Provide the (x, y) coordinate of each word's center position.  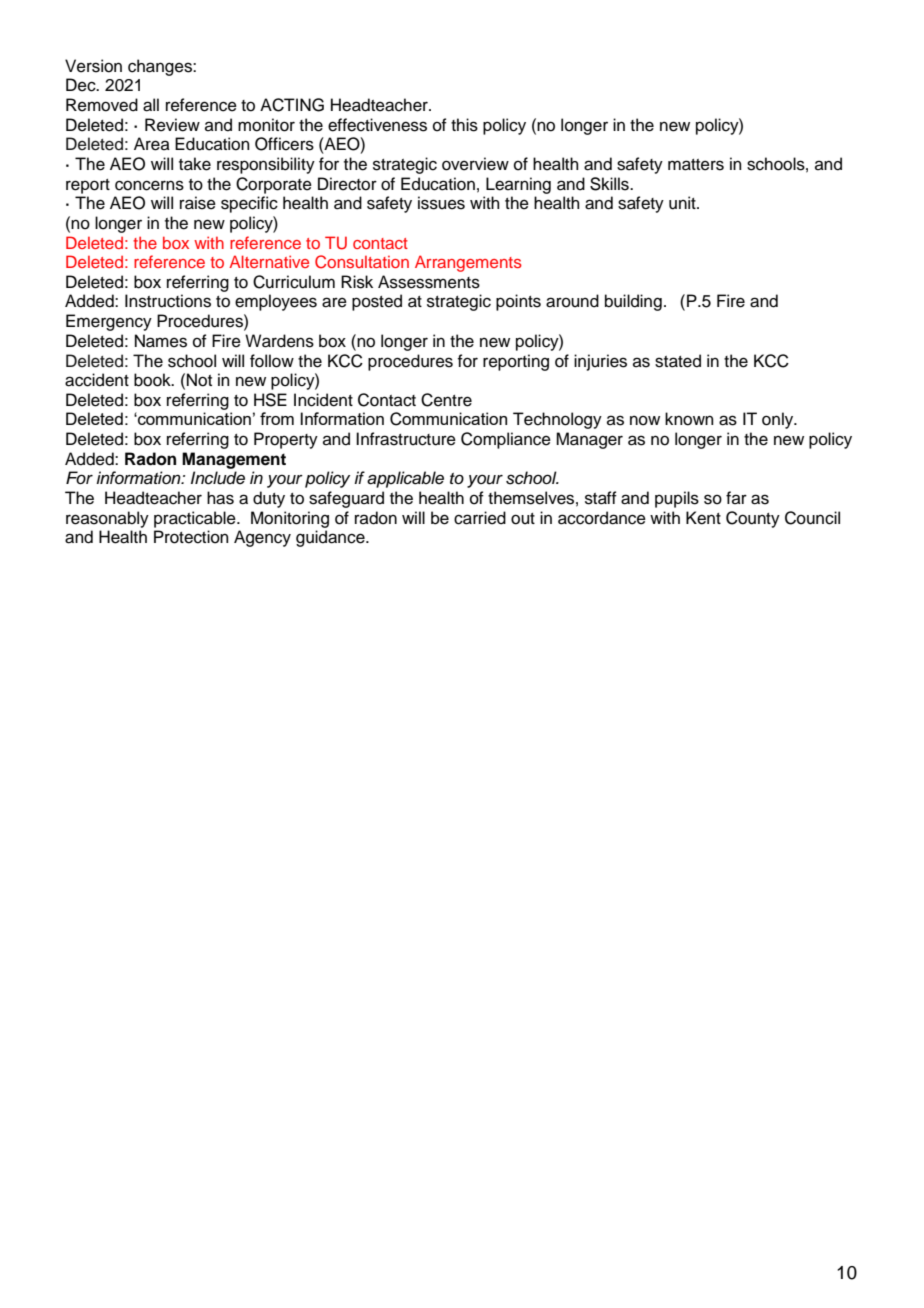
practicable (196, 519)
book (153, 380)
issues (441, 203)
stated (678, 361)
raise (198, 203)
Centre (446, 400)
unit (683, 203)
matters (696, 165)
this (464, 125)
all (151, 105)
